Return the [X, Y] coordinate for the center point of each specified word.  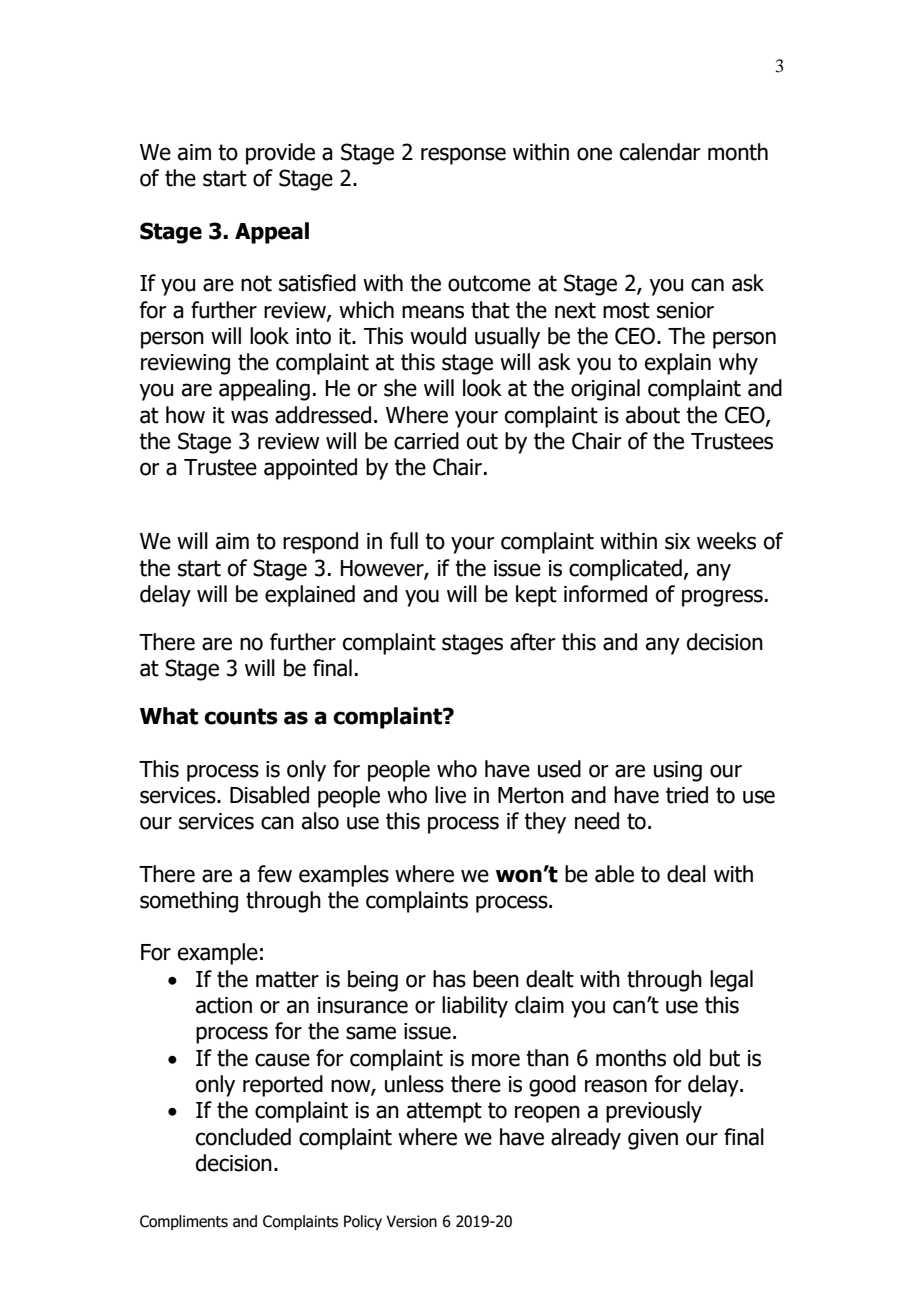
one [594, 154]
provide [280, 154]
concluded [243, 1137]
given [653, 1139]
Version [411, 1221]
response [463, 156]
